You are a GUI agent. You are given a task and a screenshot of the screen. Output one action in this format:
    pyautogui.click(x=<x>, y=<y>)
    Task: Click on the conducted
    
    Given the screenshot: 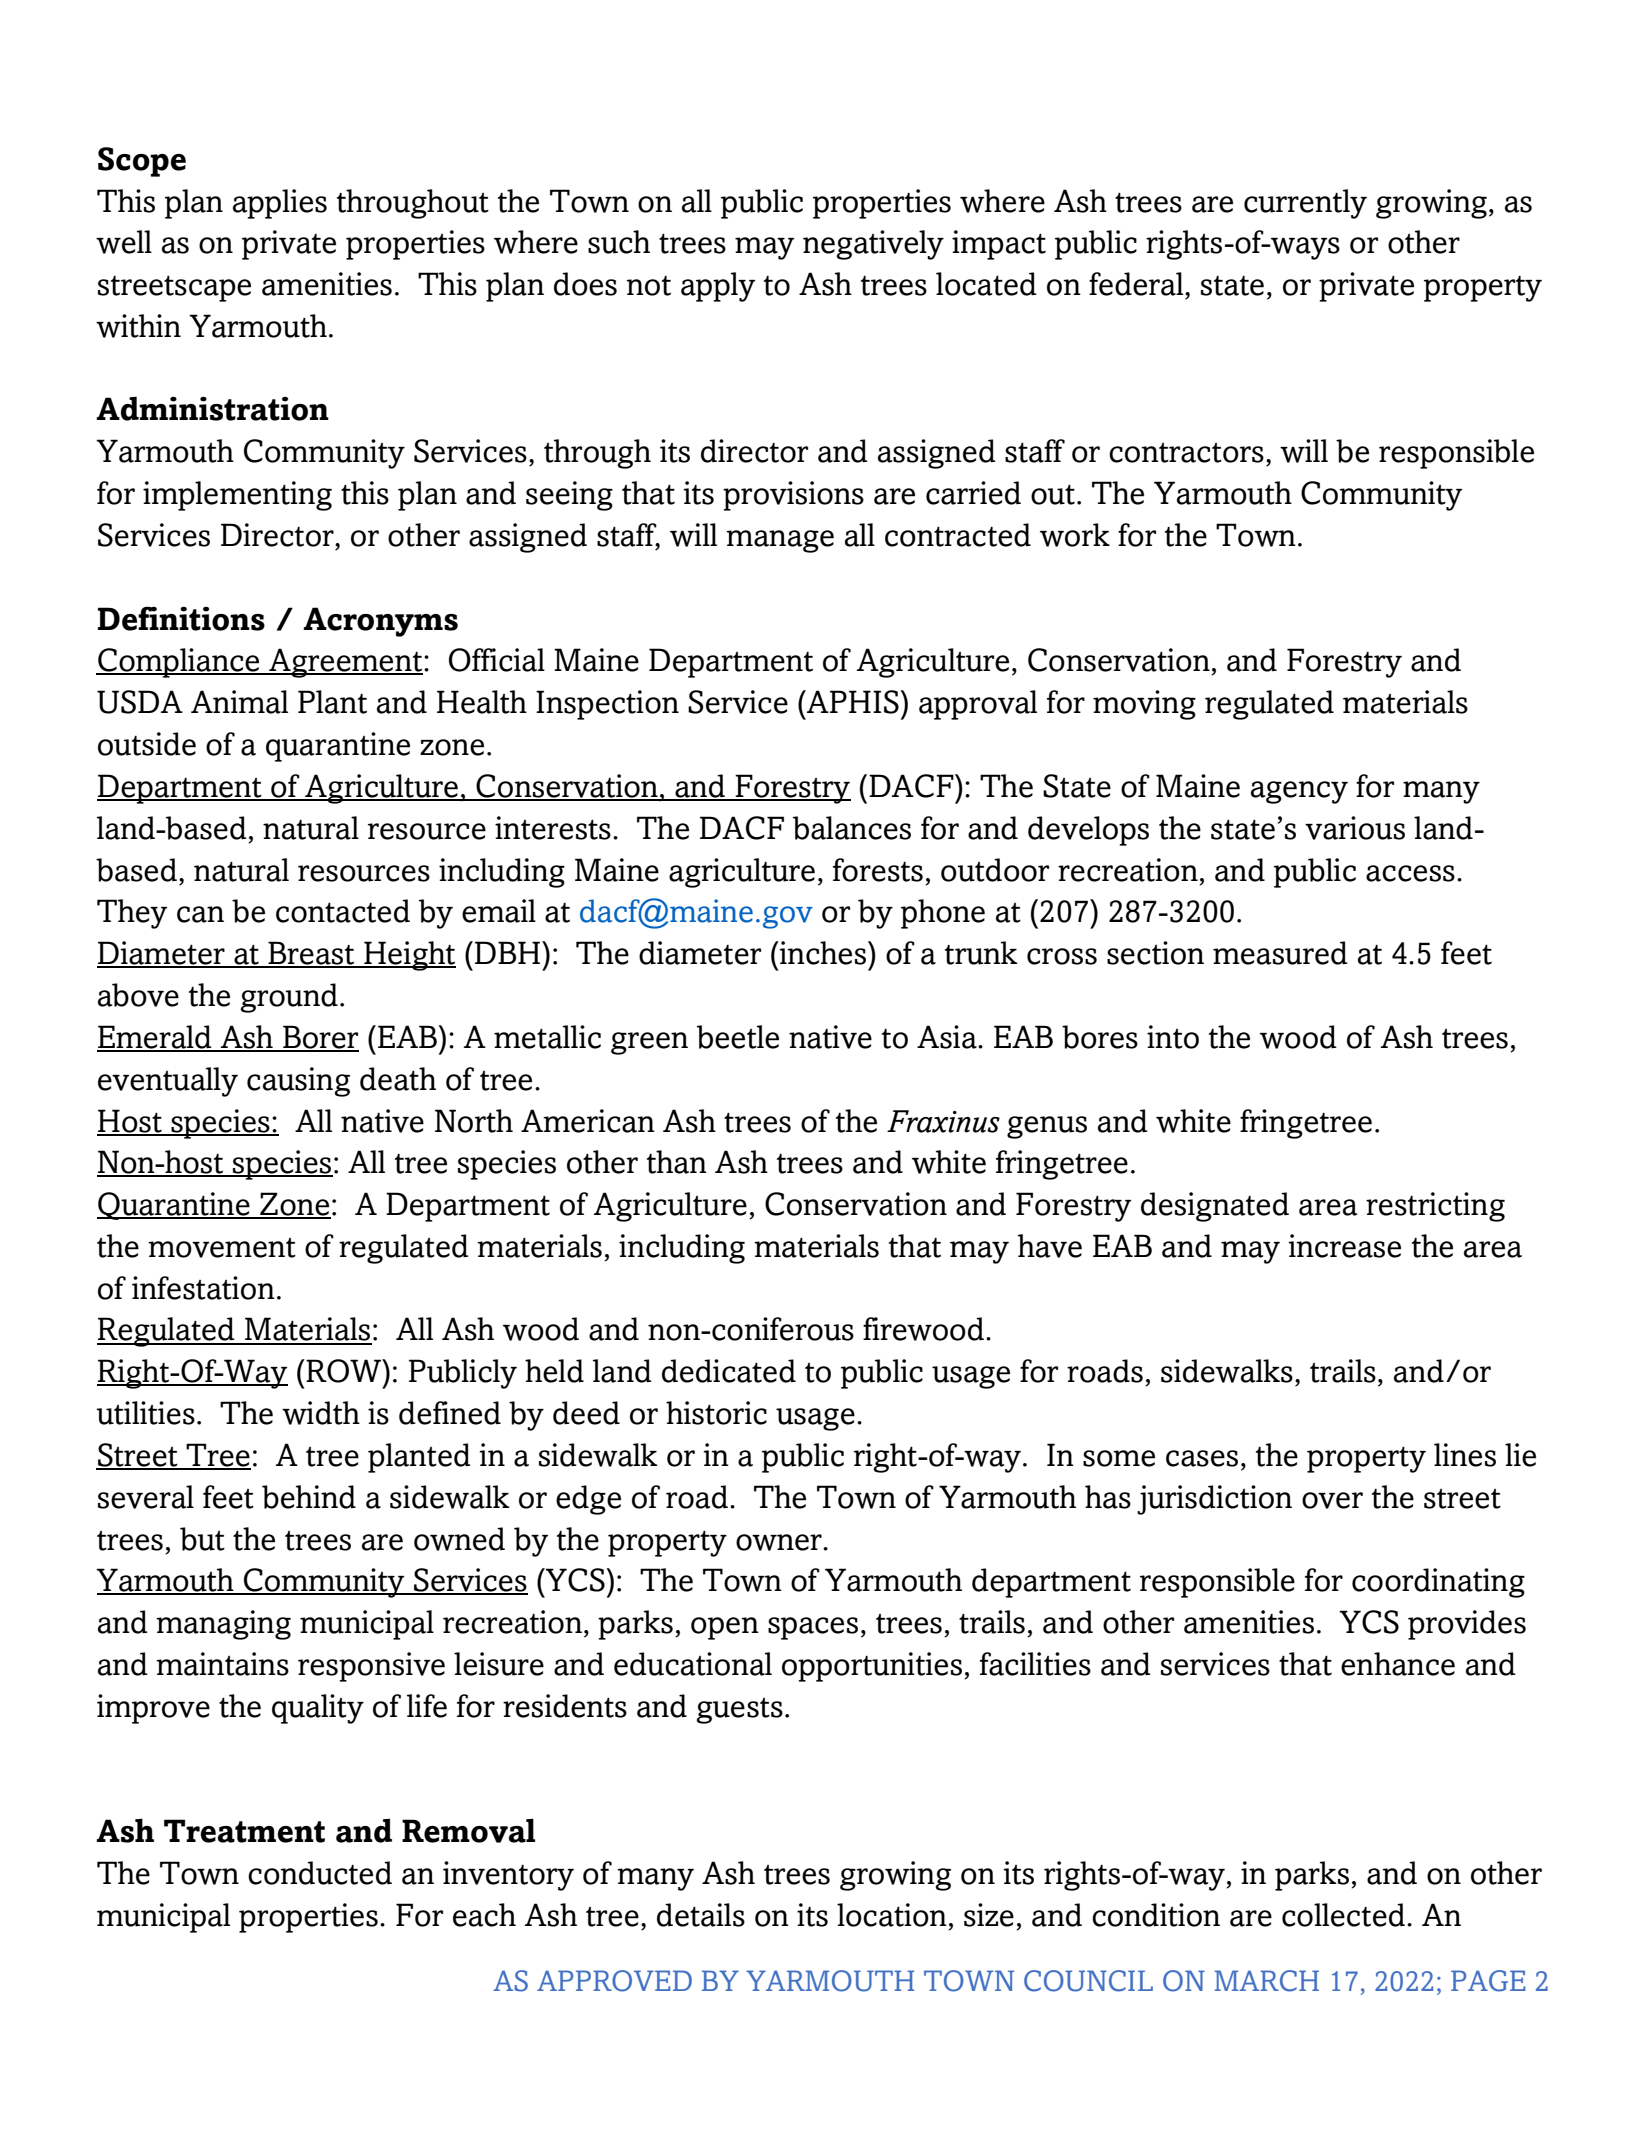 What is the action you would take?
    pyautogui.click(x=320, y=1873)
